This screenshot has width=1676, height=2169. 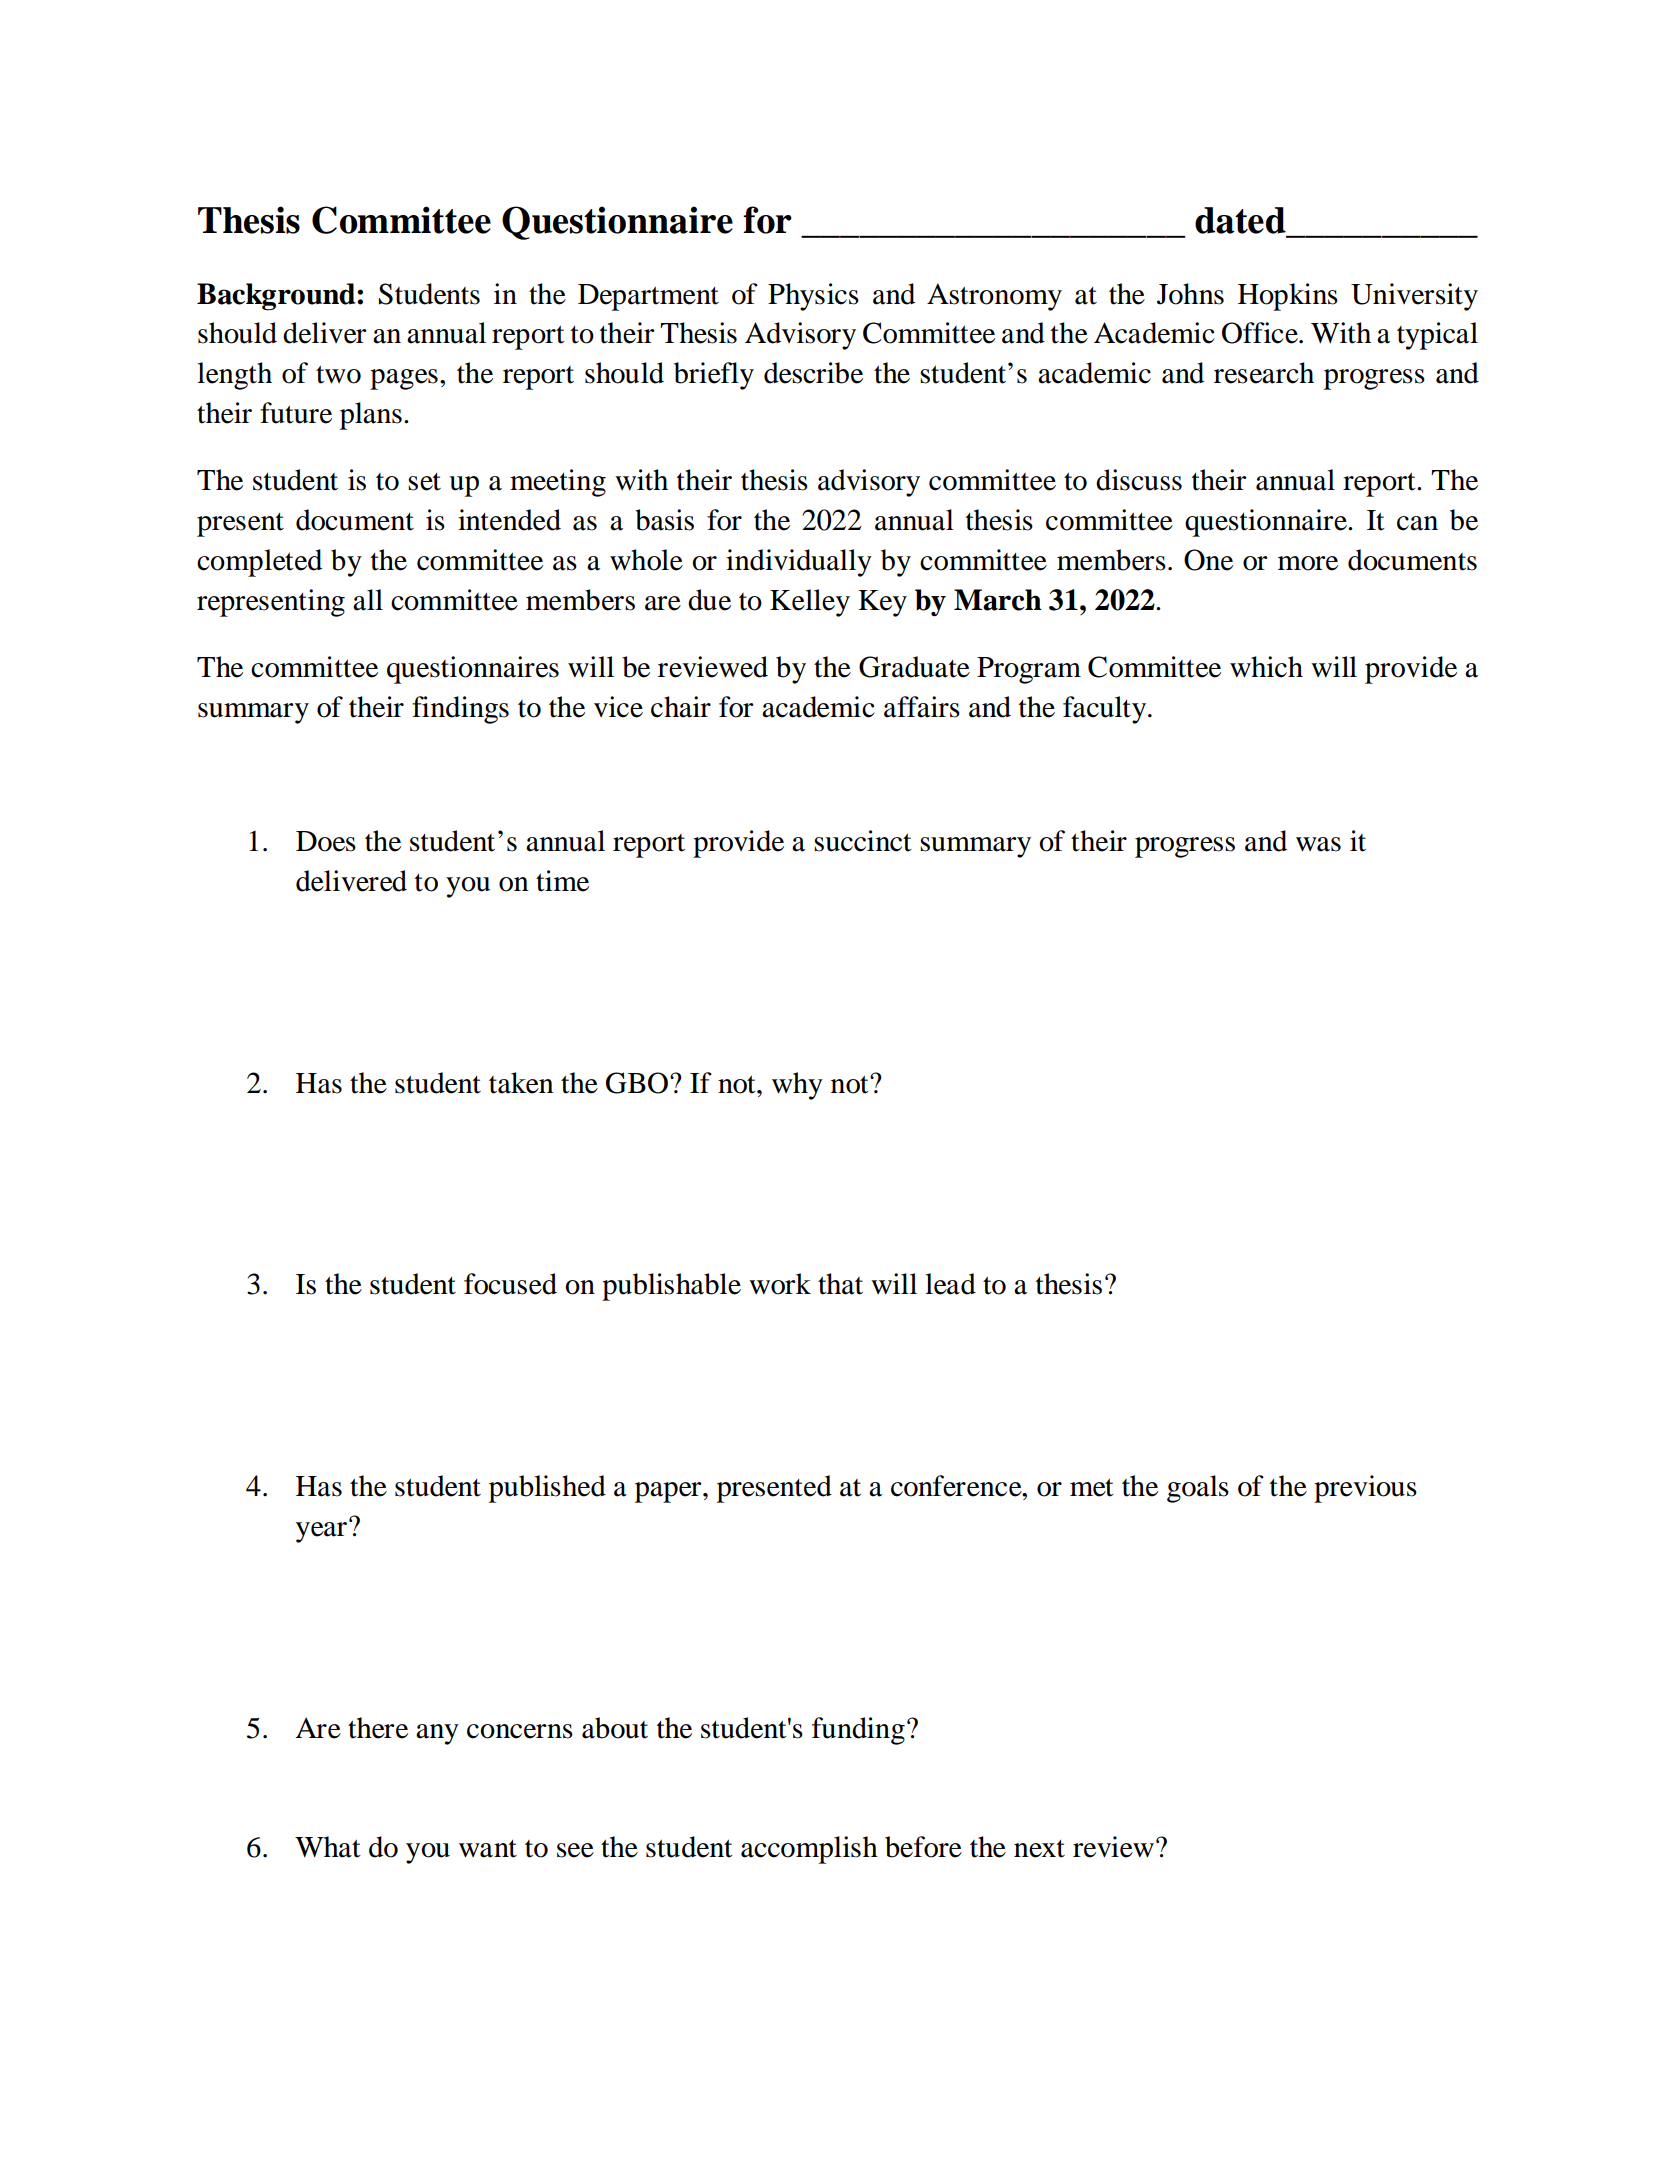 What do you see at coordinates (404, 379) in the screenshot?
I see `pages` at bounding box center [404, 379].
